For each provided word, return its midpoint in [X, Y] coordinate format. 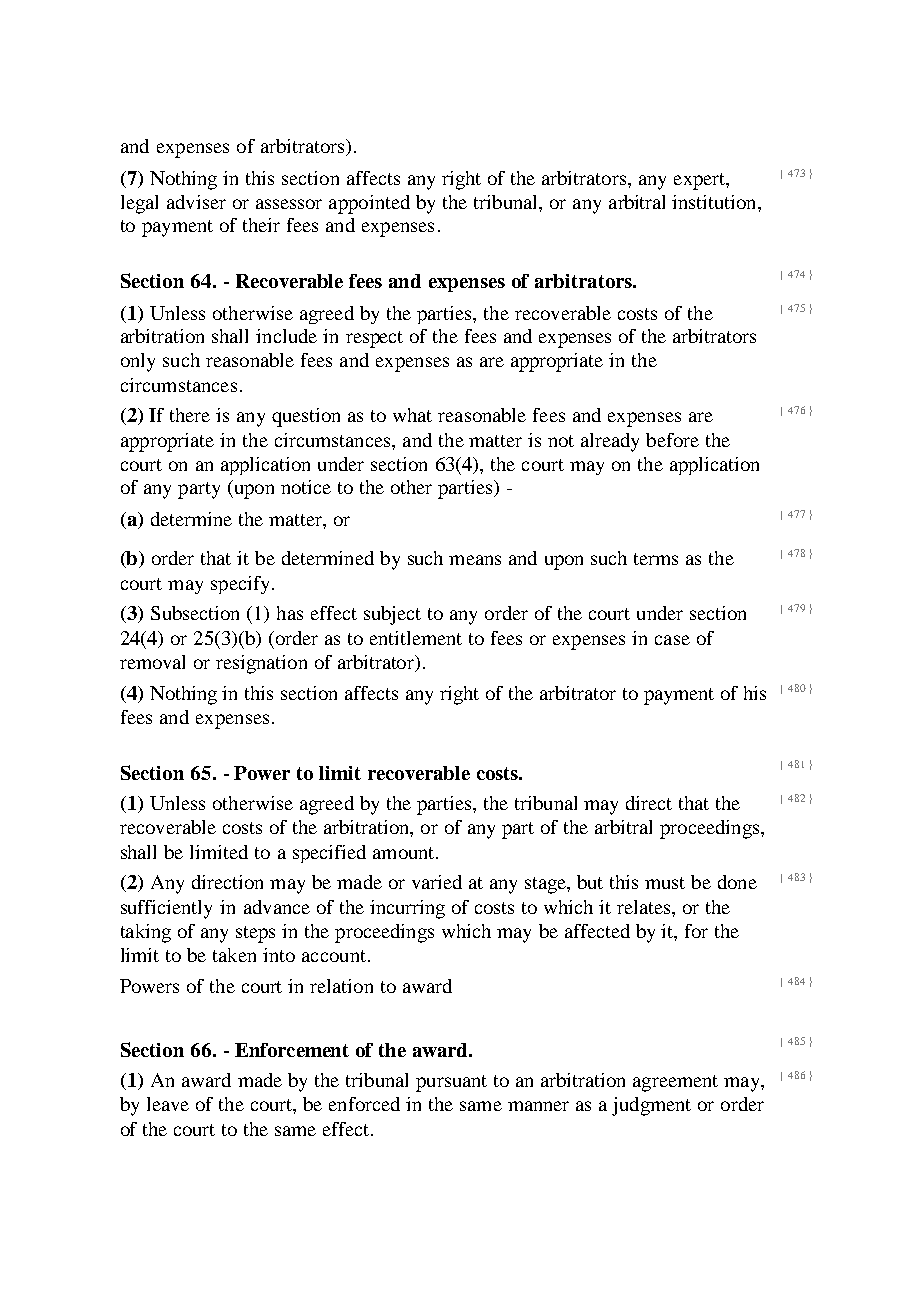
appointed [369, 204]
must [665, 883]
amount [405, 853]
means [475, 560]
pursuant [451, 1083]
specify [240, 585]
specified [329, 854]
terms [656, 559]
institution [715, 202]
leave [168, 1104]
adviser [196, 202]
